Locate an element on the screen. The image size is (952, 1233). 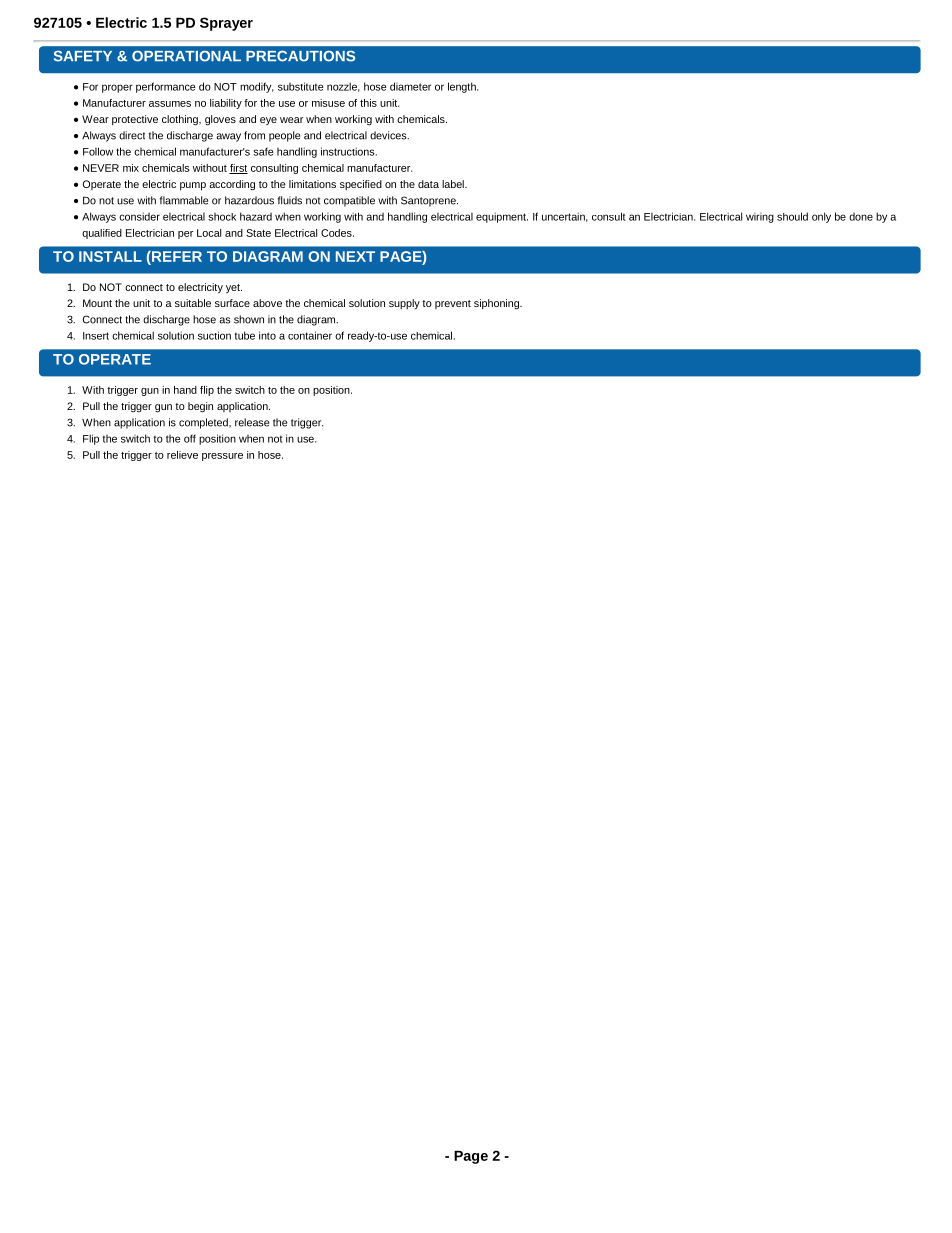
length is located at coordinates (463, 87).
